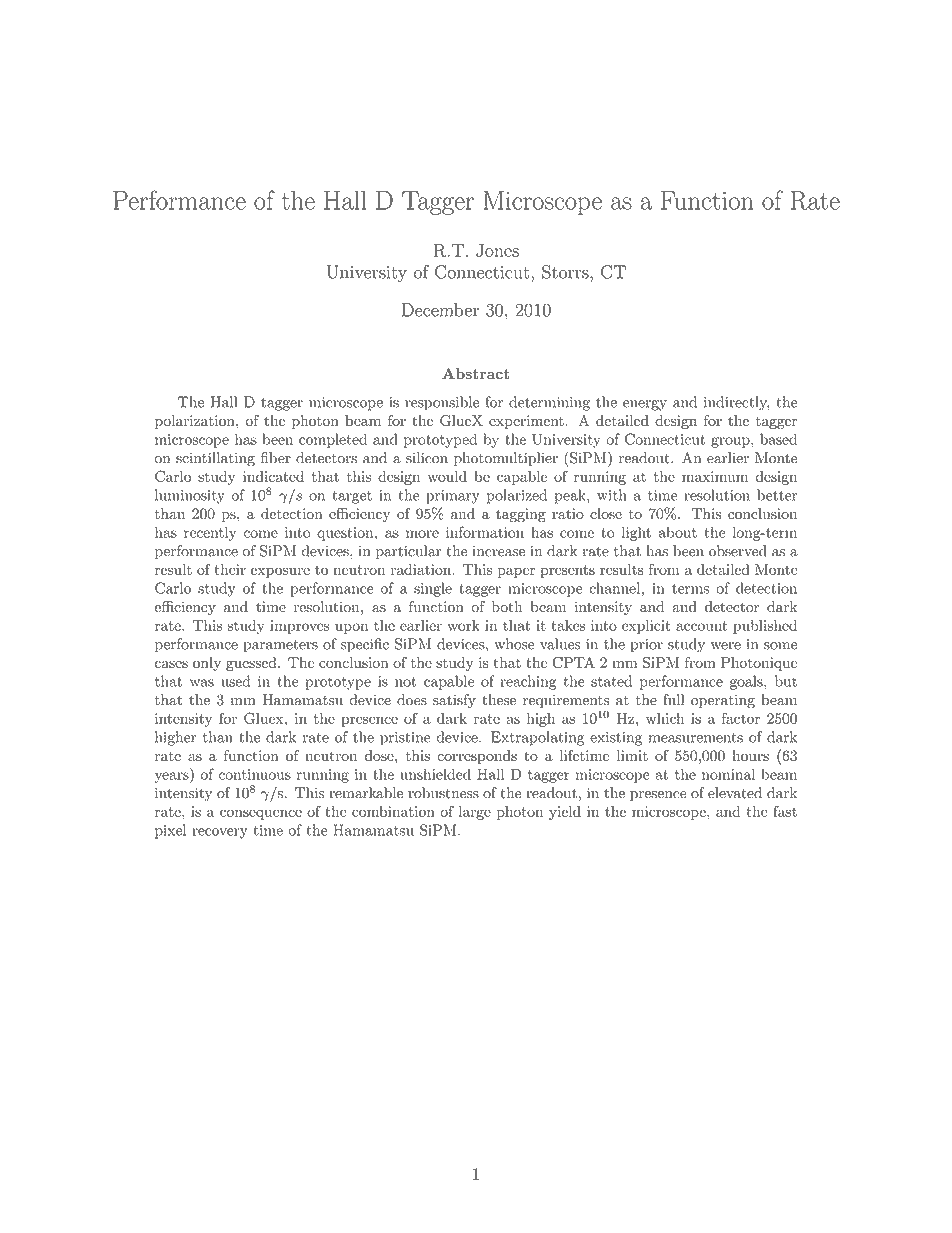 The width and height of the page is (952, 1233). I want to click on observed, so click(738, 551).
